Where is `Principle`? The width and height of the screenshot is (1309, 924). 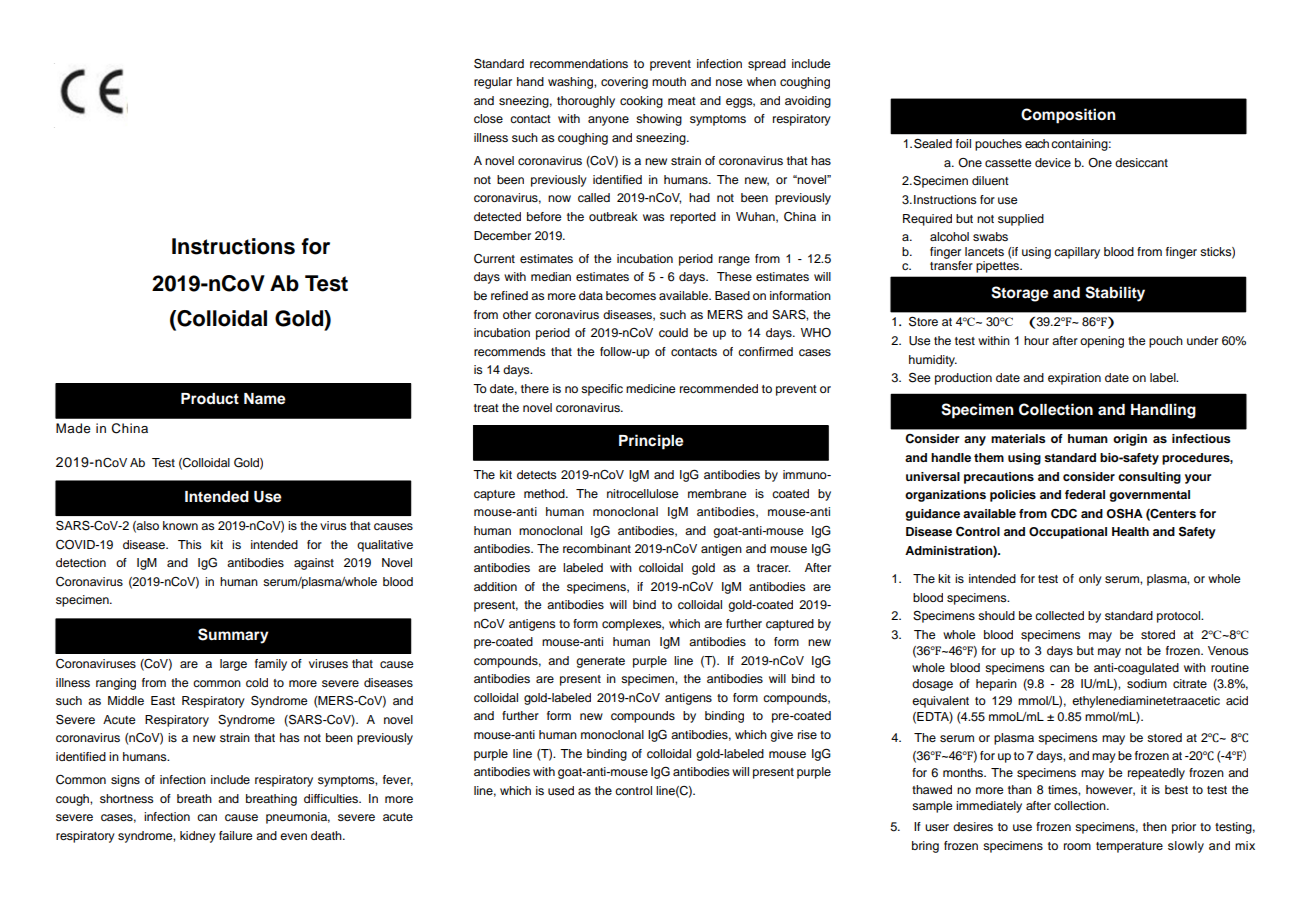
Principle is located at coordinates (651, 442).
